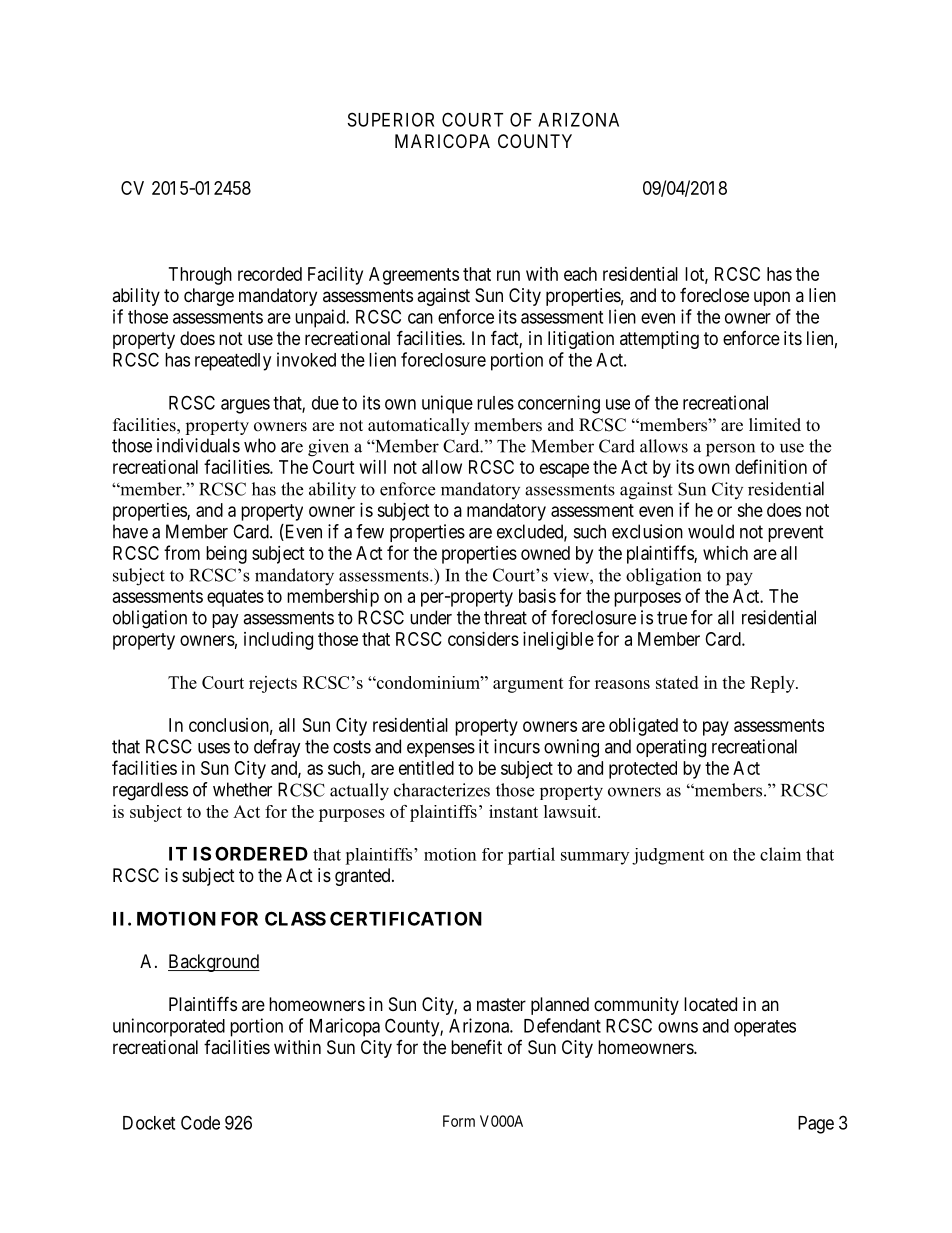 The image size is (952, 1233). What do you see at coordinates (531, 856) in the screenshot?
I see `partial` at bounding box center [531, 856].
